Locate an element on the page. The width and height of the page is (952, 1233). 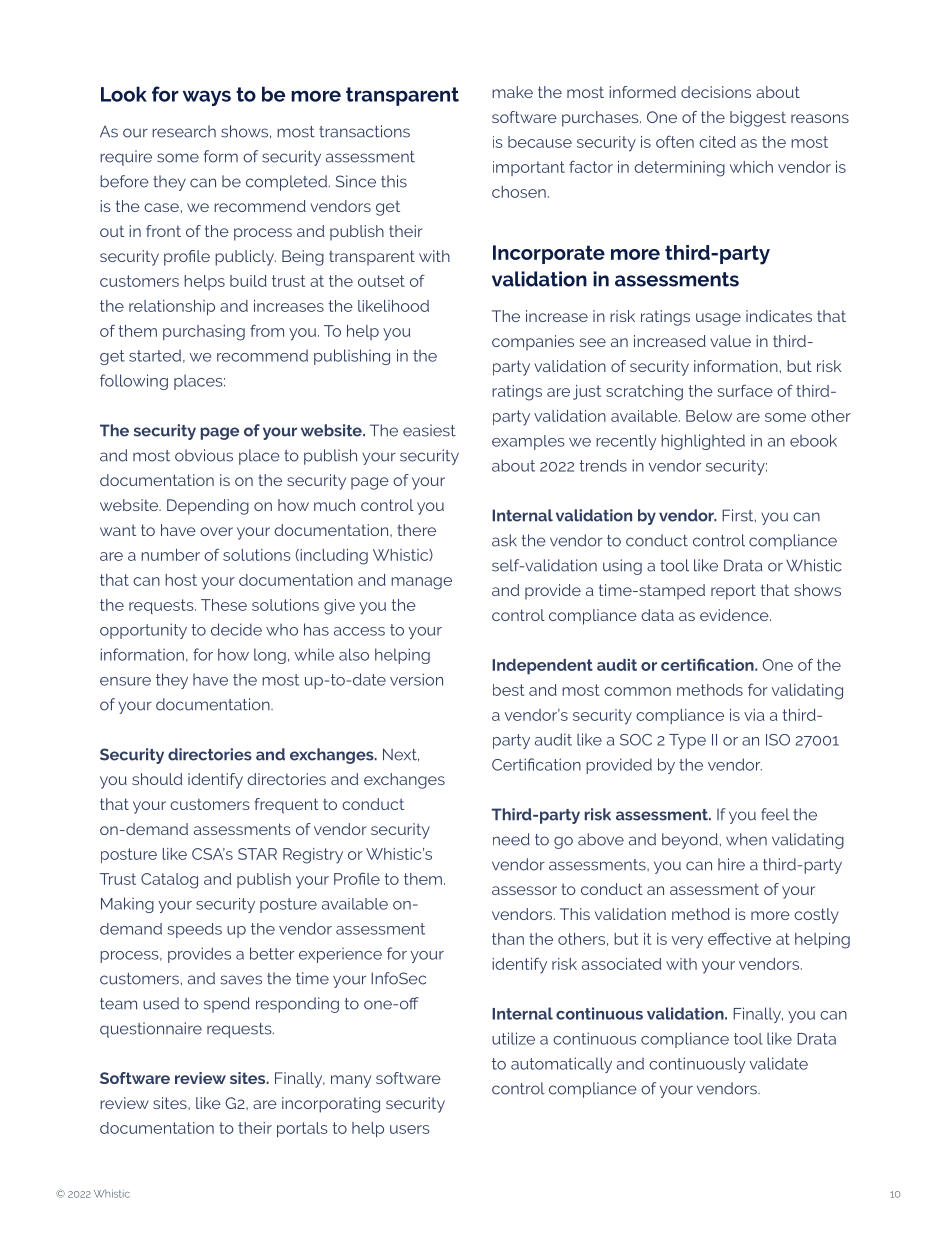
These is located at coordinates (224, 605).
